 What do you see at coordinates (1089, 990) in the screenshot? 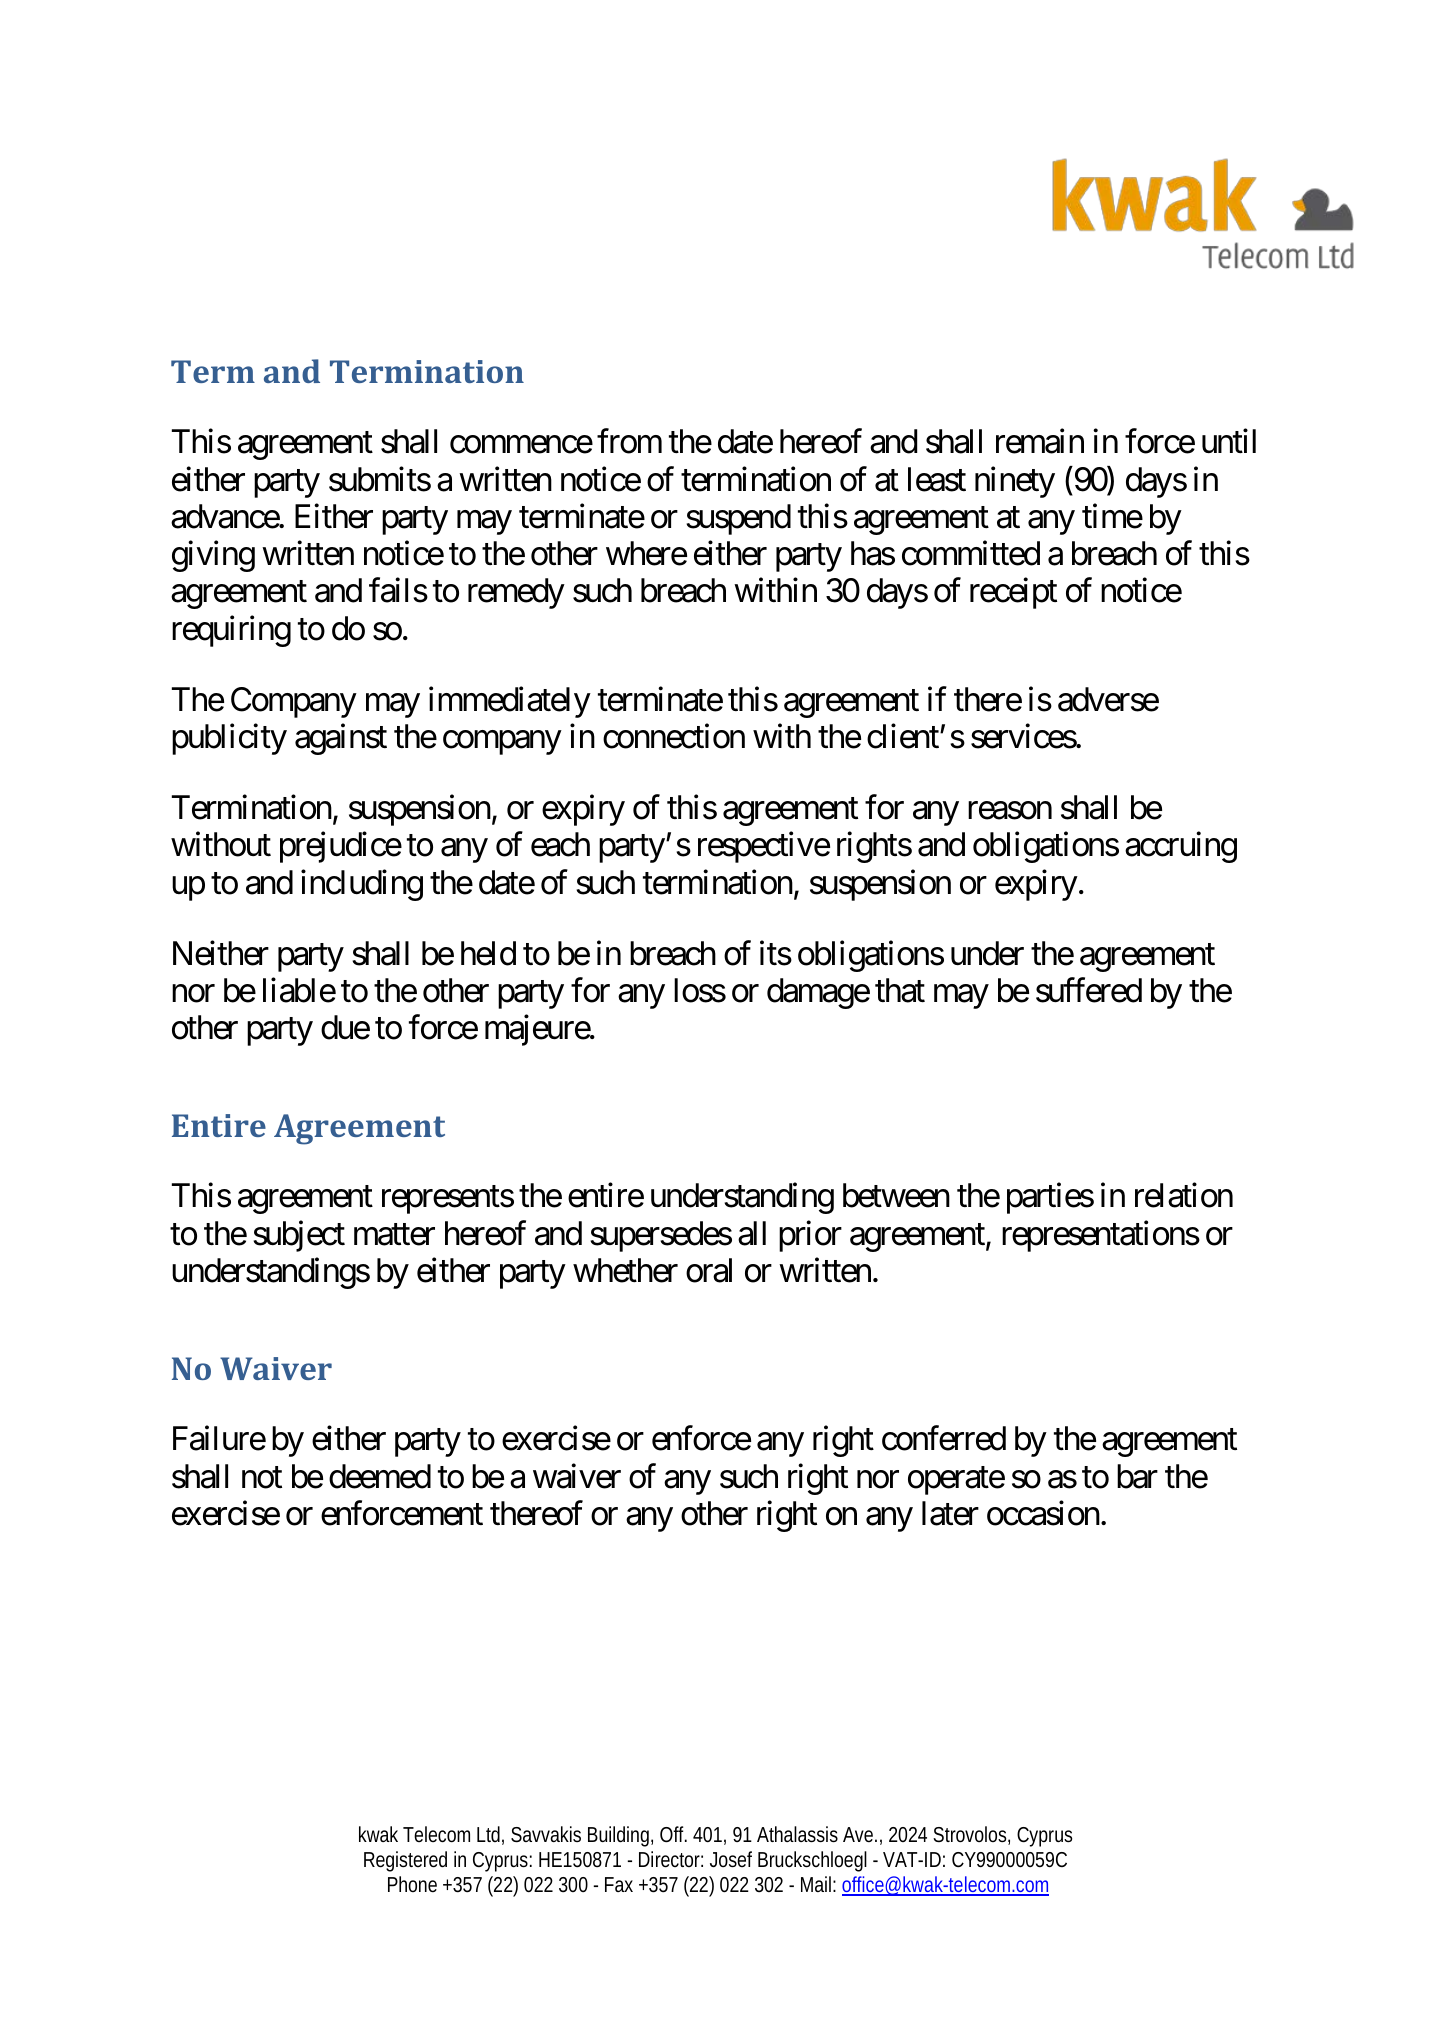
I see `suffered` at bounding box center [1089, 990].
